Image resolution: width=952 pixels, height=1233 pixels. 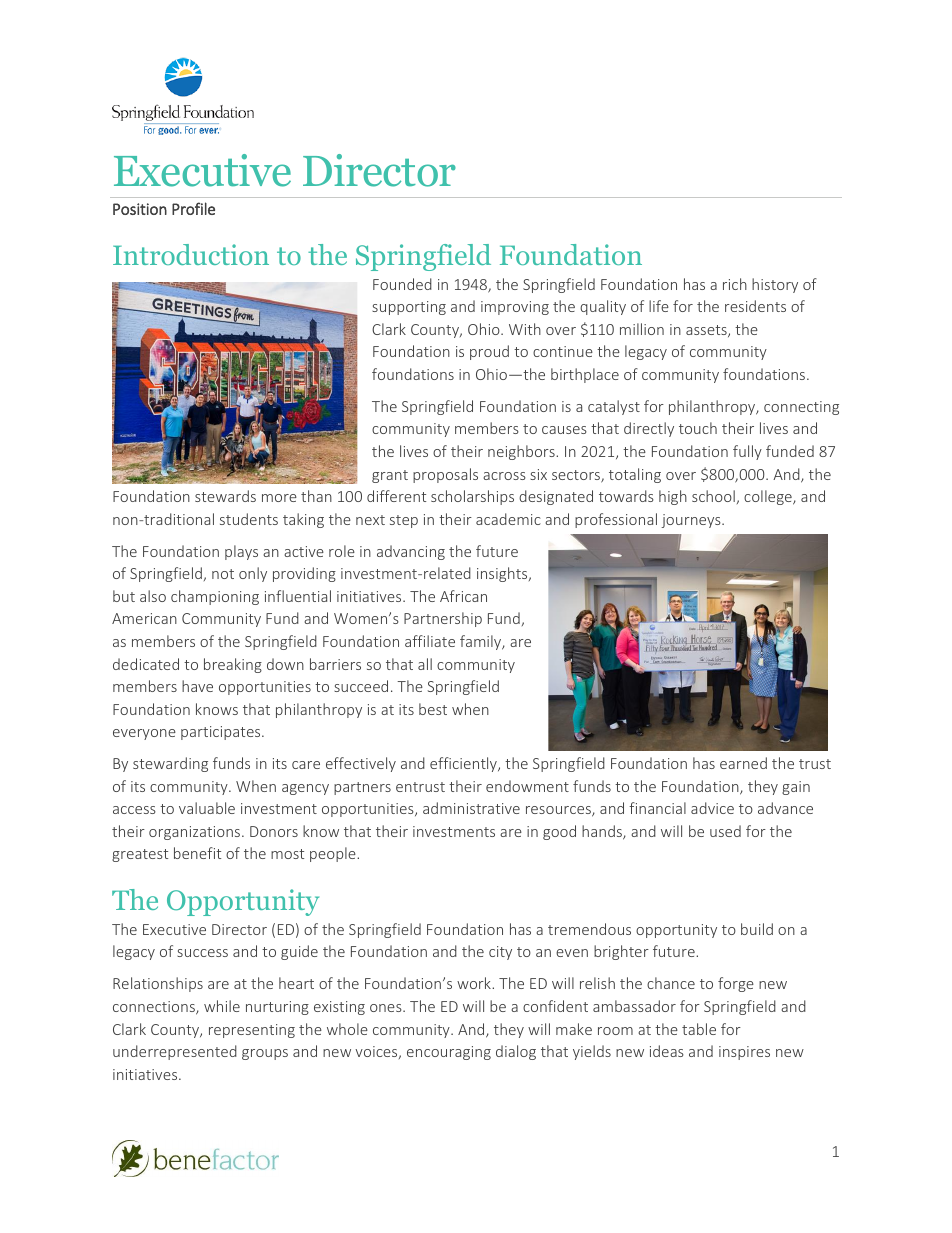 I want to click on while, so click(x=222, y=1006).
